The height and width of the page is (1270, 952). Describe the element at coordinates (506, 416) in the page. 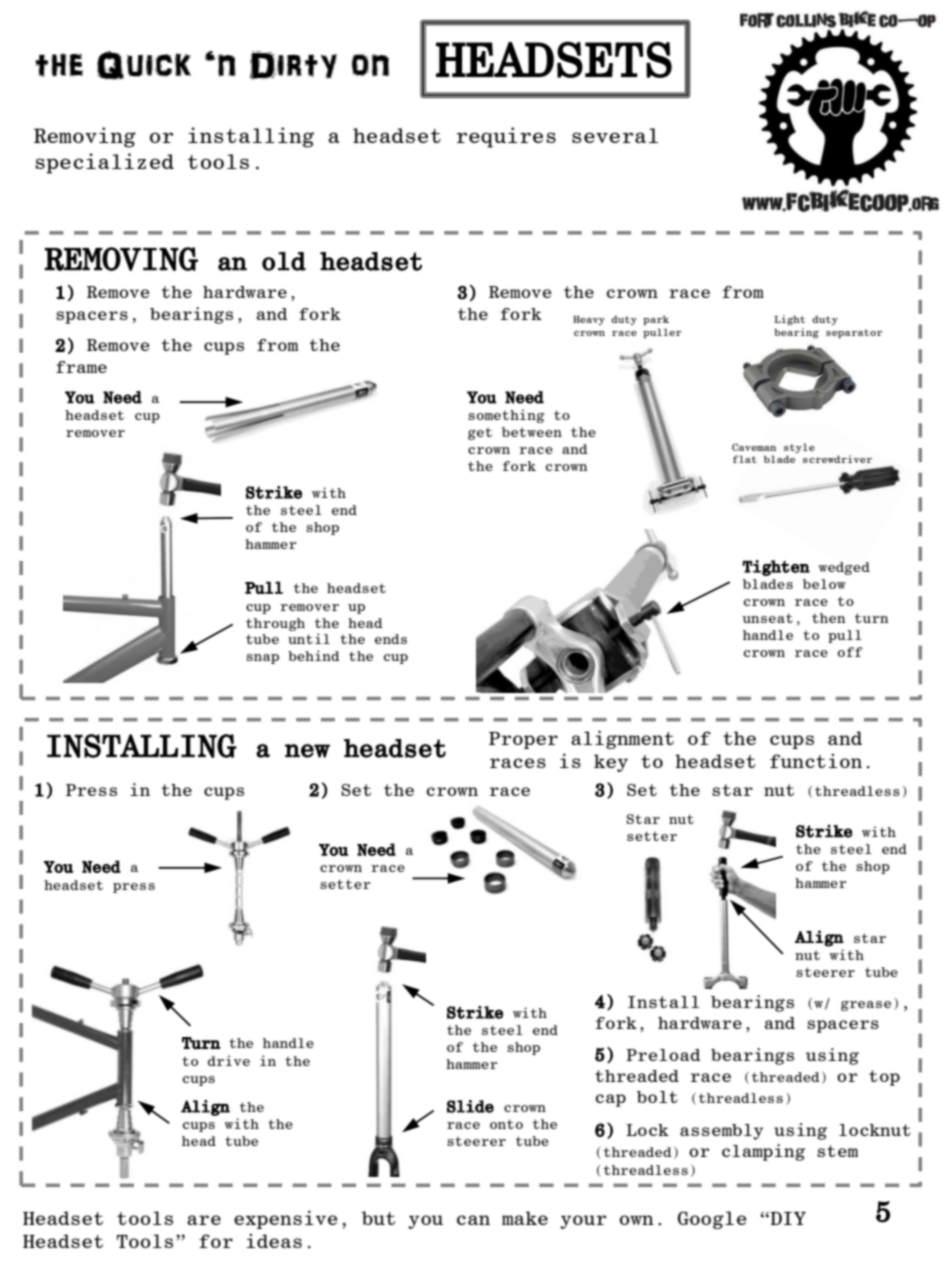

I see `something` at that location.
